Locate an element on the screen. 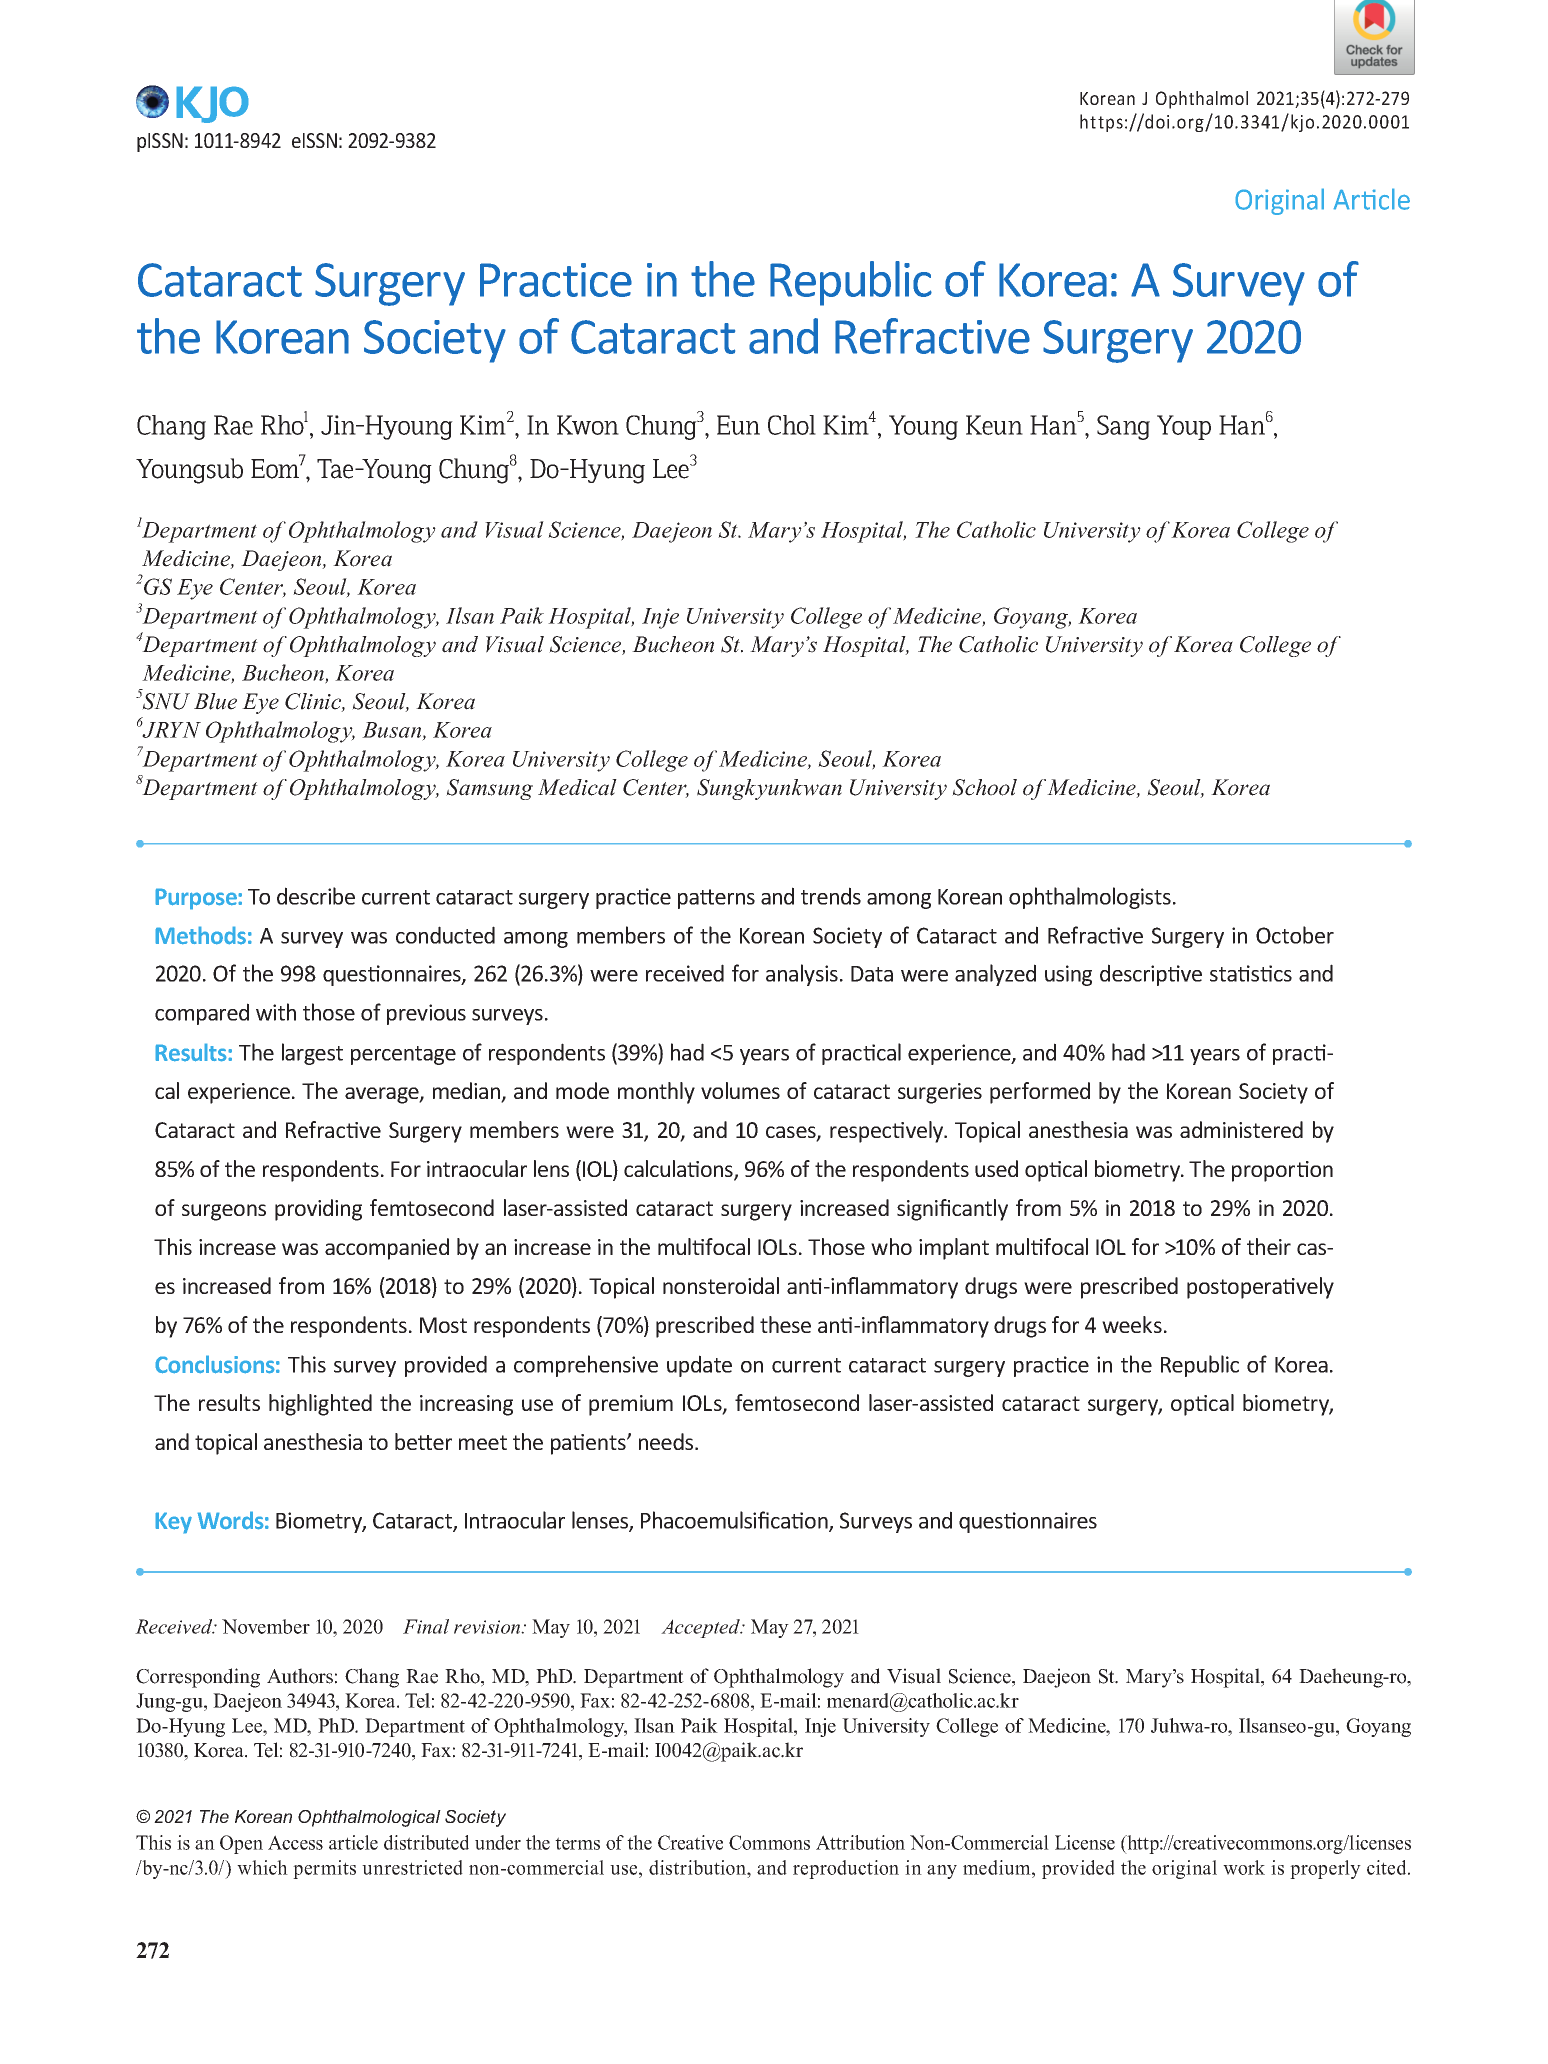 The width and height of the screenshot is (1548, 2064). Chol is located at coordinates (792, 425).
